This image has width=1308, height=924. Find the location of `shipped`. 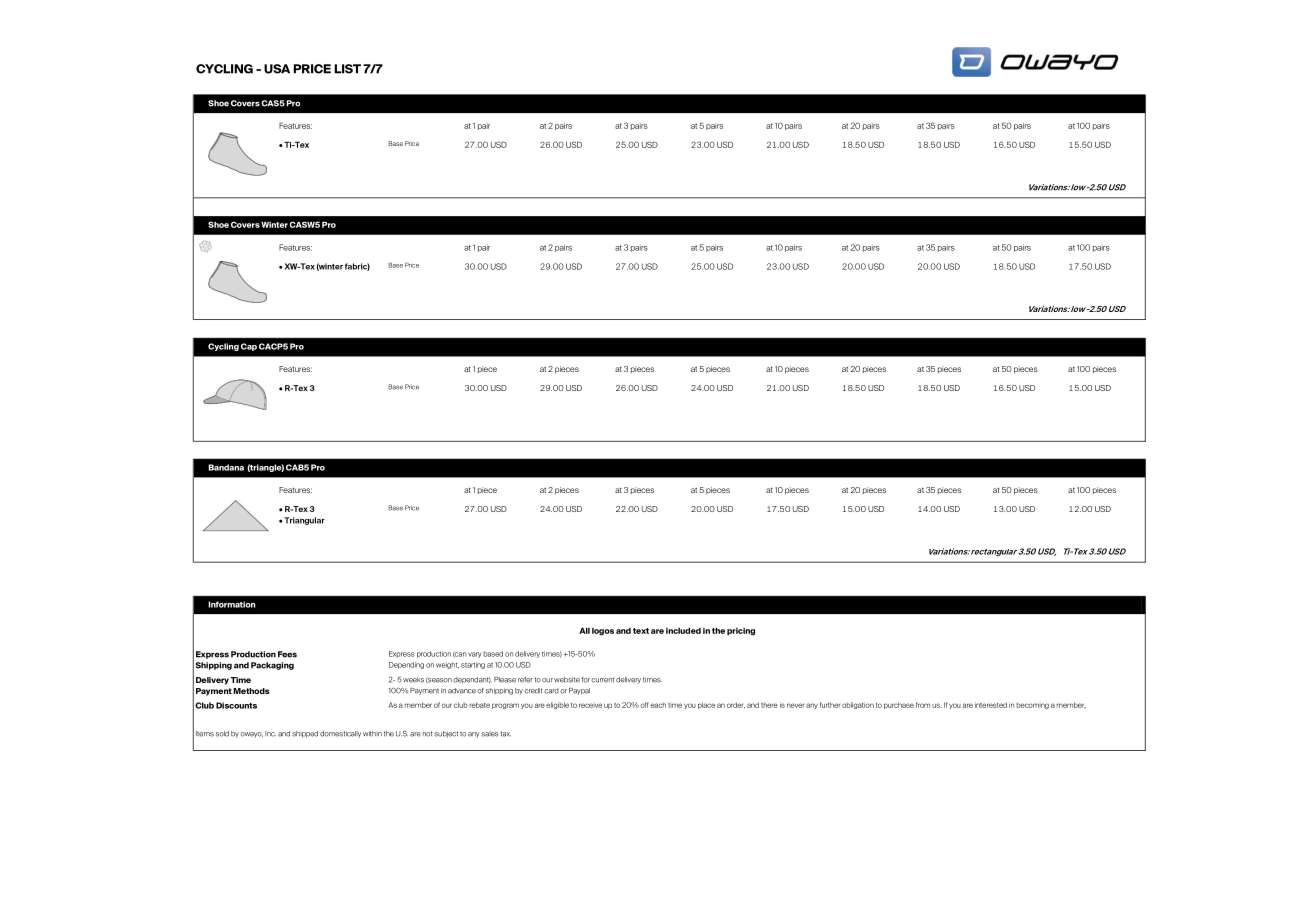

shipped is located at coordinates (305, 734).
